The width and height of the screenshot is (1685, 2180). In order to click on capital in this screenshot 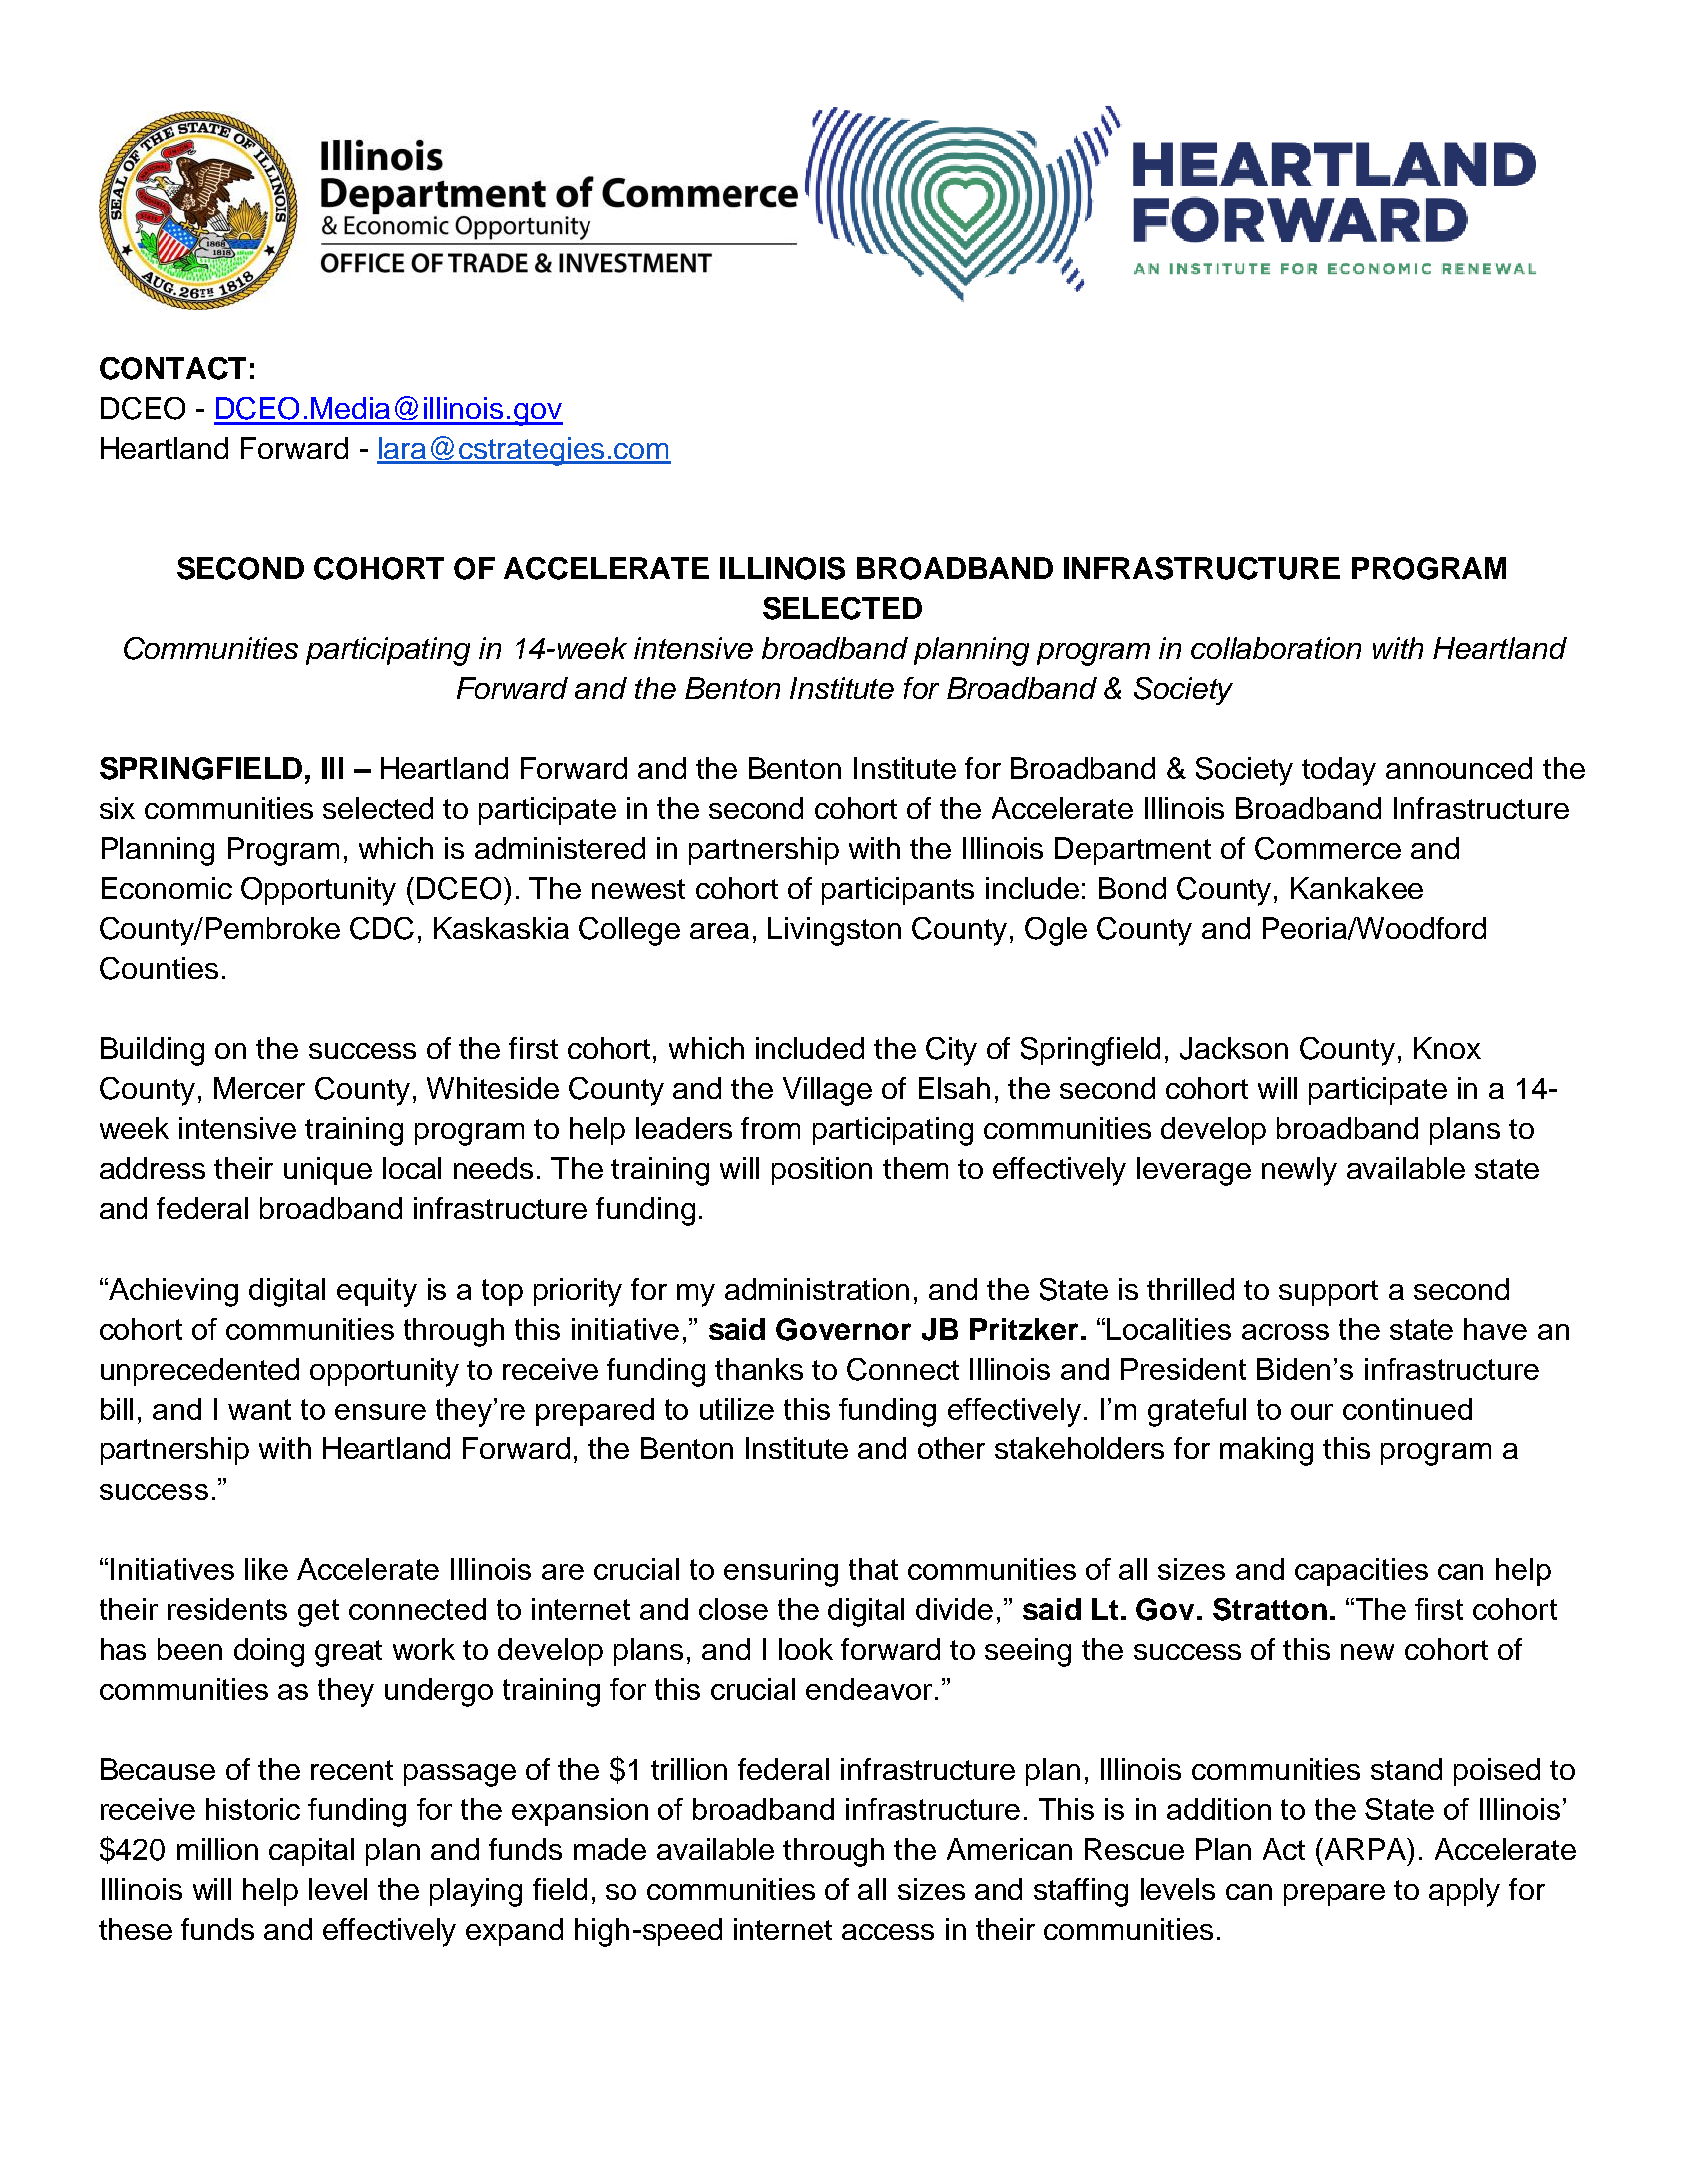, I will do `click(311, 1852)`.
